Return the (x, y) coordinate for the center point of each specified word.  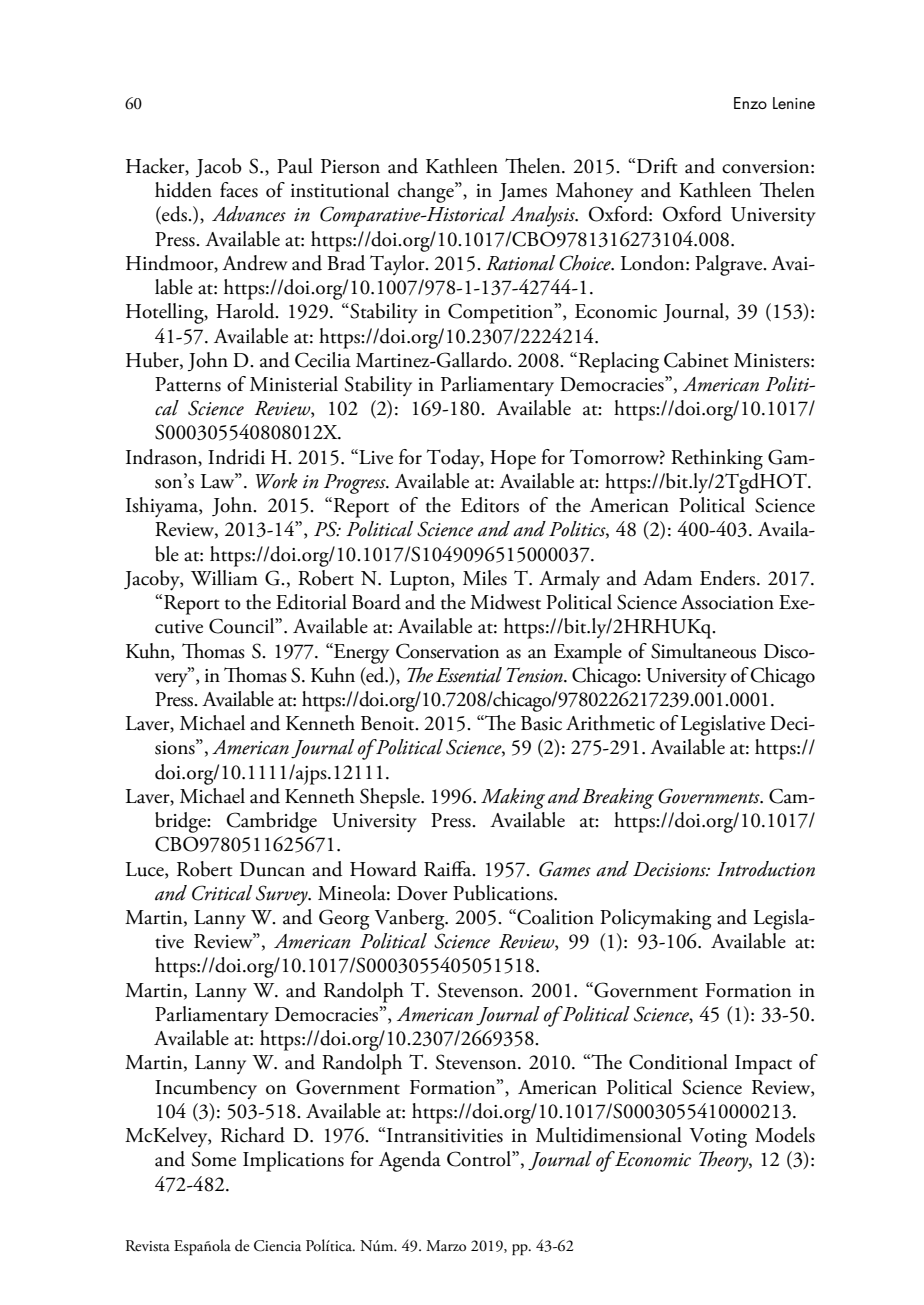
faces (239, 190)
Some (214, 1159)
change (427, 192)
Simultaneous (703, 651)
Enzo (750, 103)
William (224, 578)
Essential (469, 675)
